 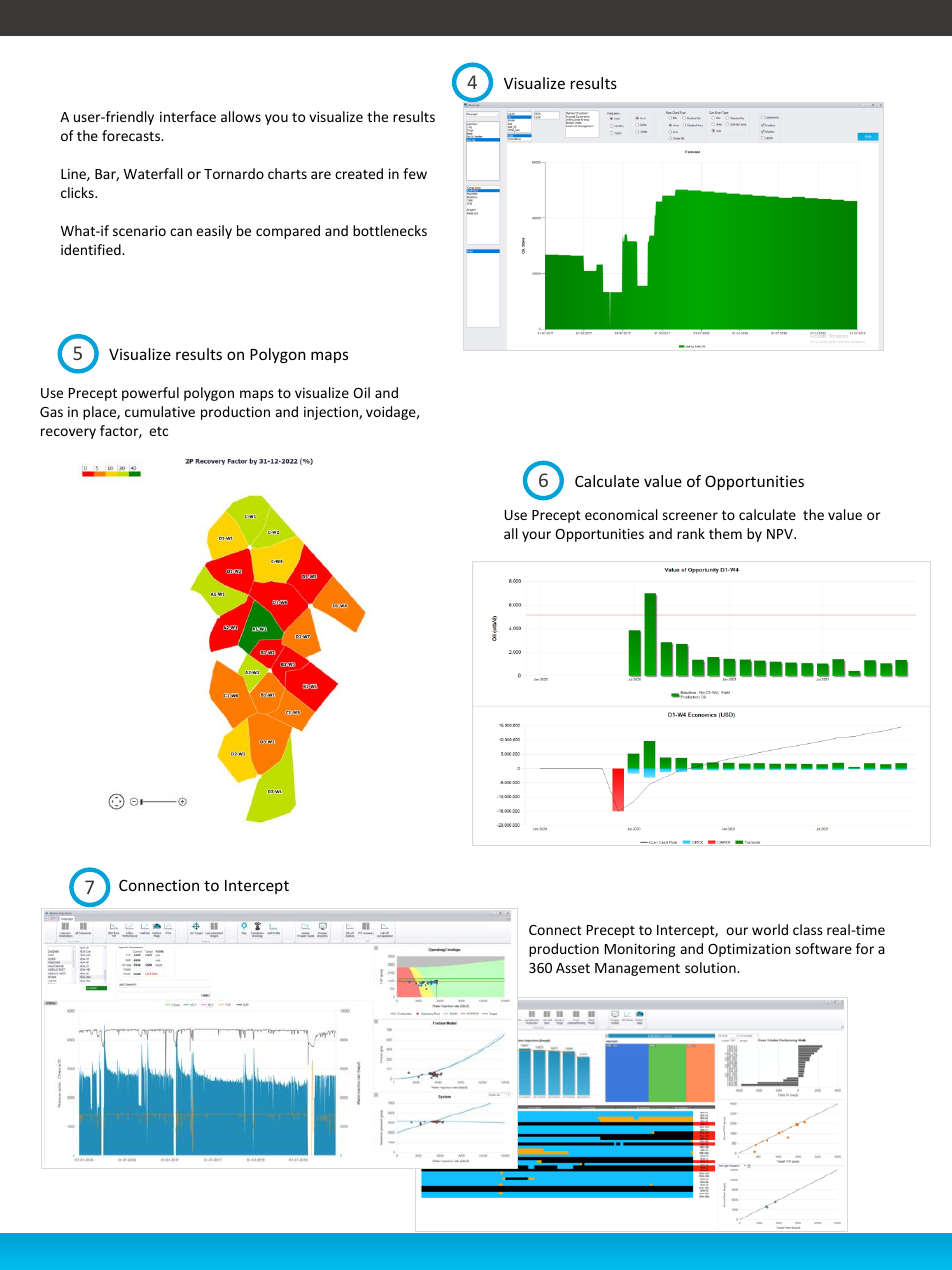 What do you see at coordinates (536, 536) in the page?
I see `your` at bounding box center [536, 536].
